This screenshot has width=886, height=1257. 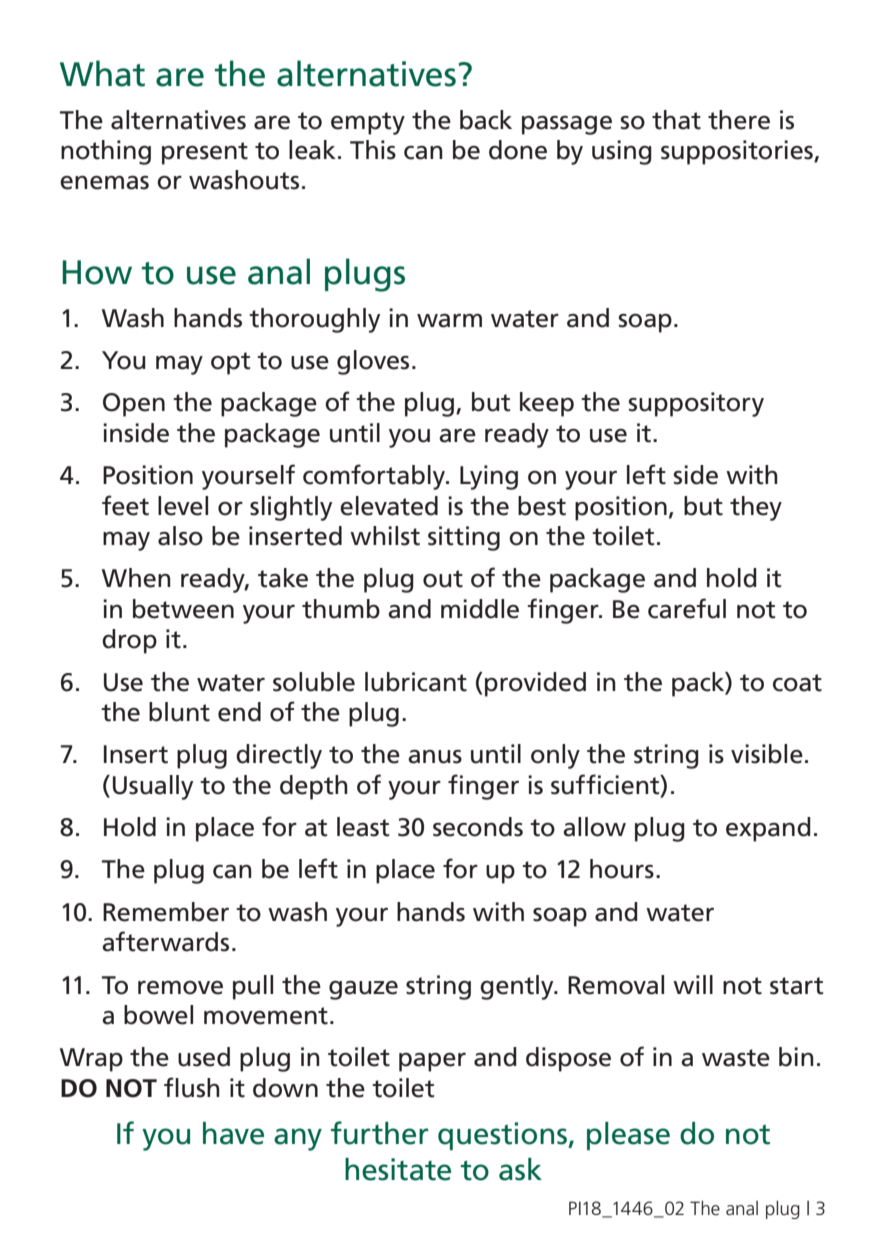 I want to click on there, so click(x=739, y=120).
